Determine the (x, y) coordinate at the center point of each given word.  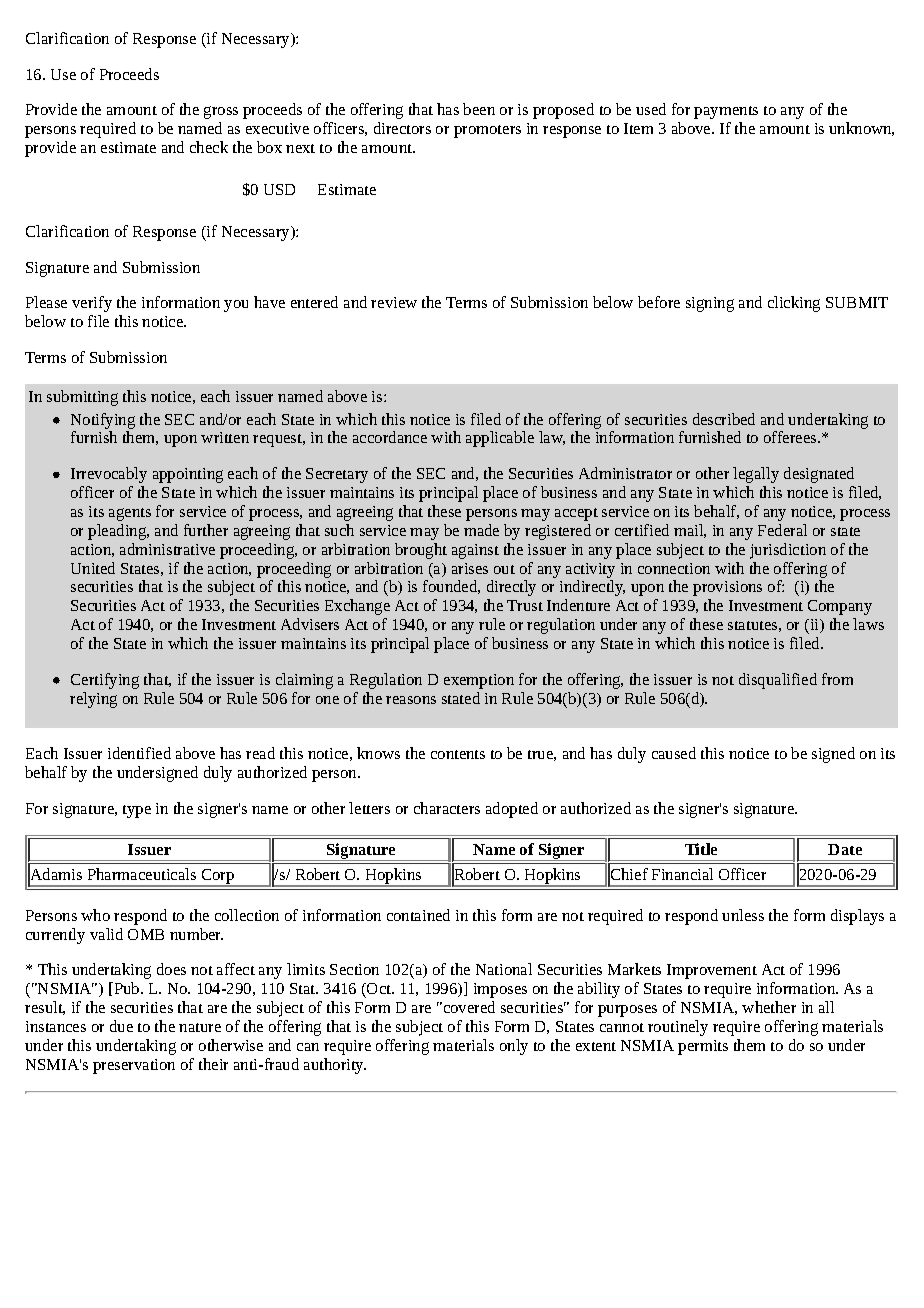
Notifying (103, 421)
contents (458, 754)
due (121, 1026)
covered (468, 1007)
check (209, 147)
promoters (487, 131)
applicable (500, 439)
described (724, 419)
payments (726, 112)
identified (139, 753)
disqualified (778, 681)
